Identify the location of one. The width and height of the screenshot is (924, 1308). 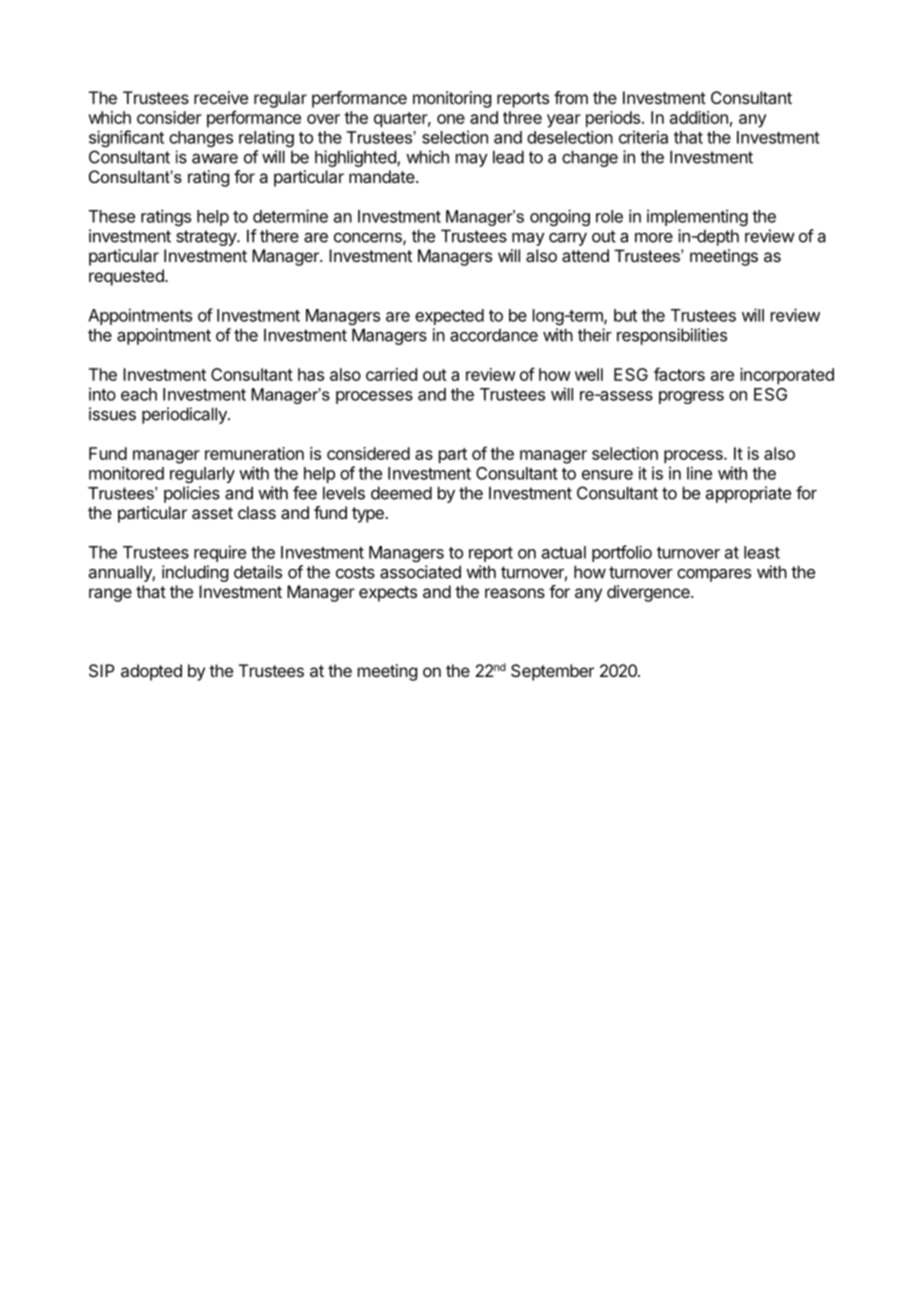
(451, 119).
